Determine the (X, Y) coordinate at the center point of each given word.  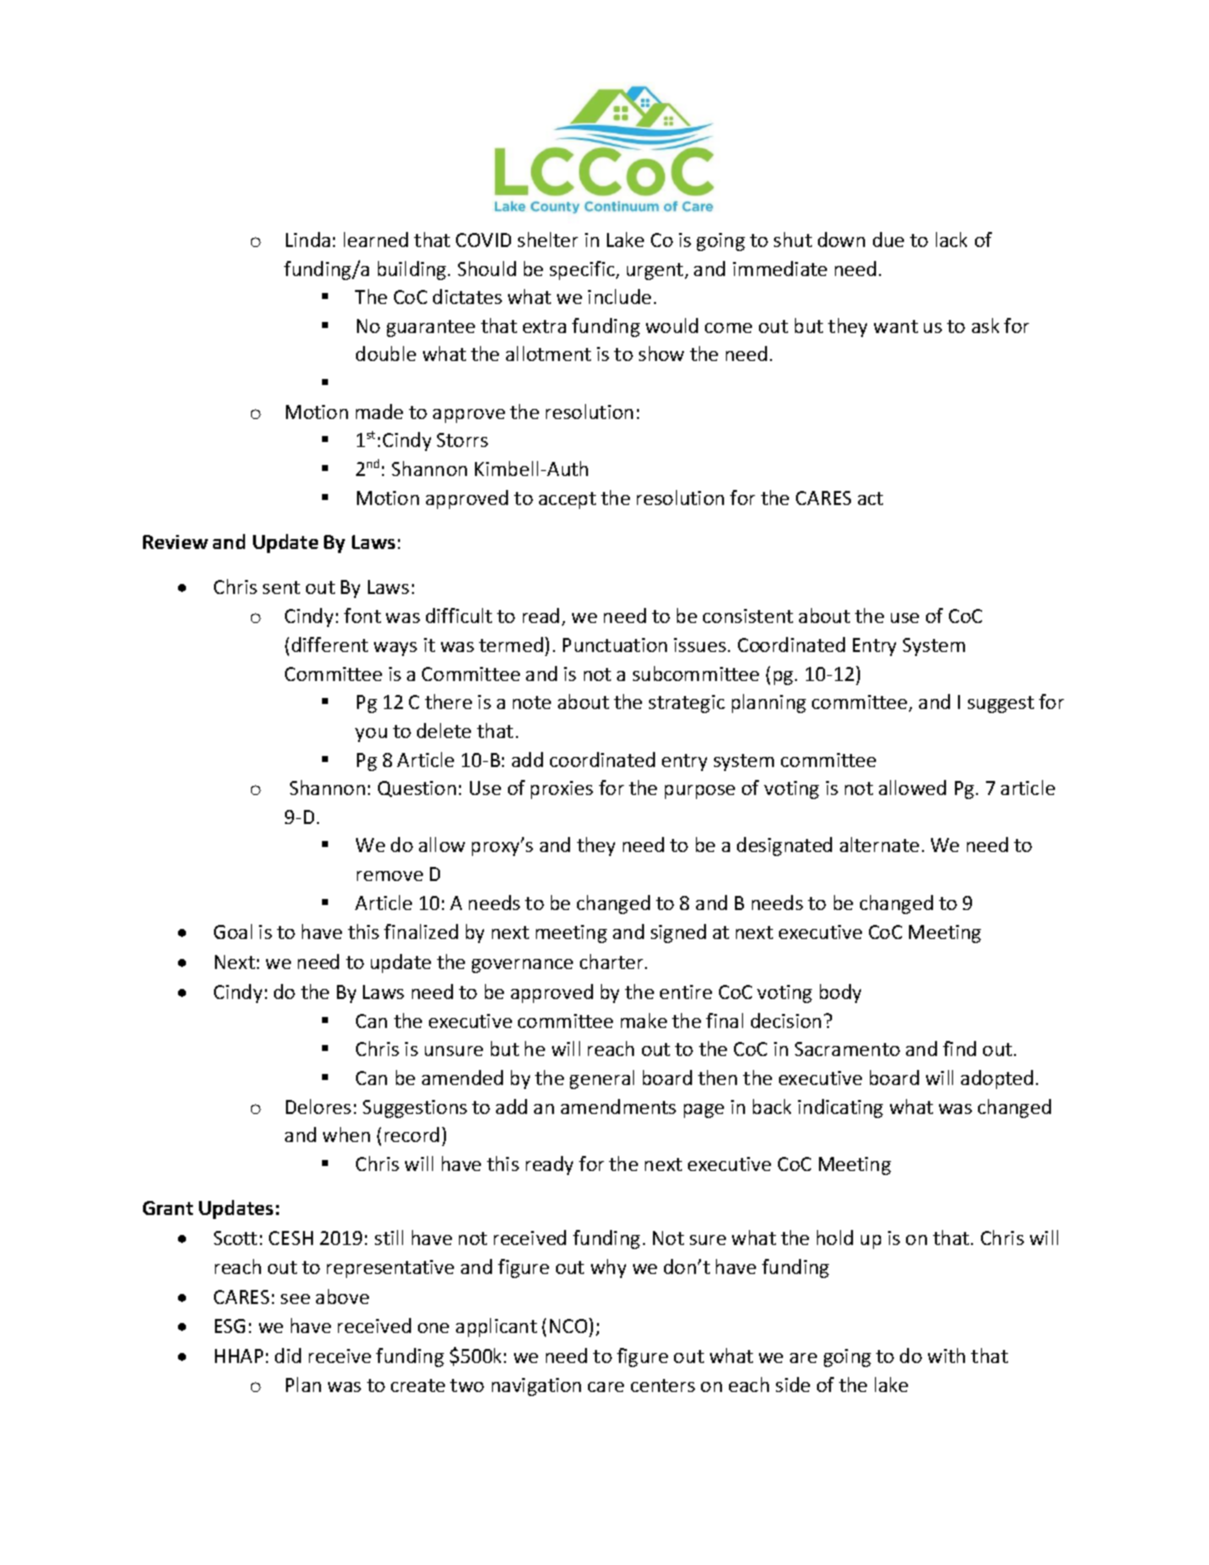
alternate (879, 844)
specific (583, 270)
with (946, 1355)
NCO (570, 1327)
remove (390, 876)
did (288, 1355)
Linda (308, 239)
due (888, 239)
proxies (562, 790)
